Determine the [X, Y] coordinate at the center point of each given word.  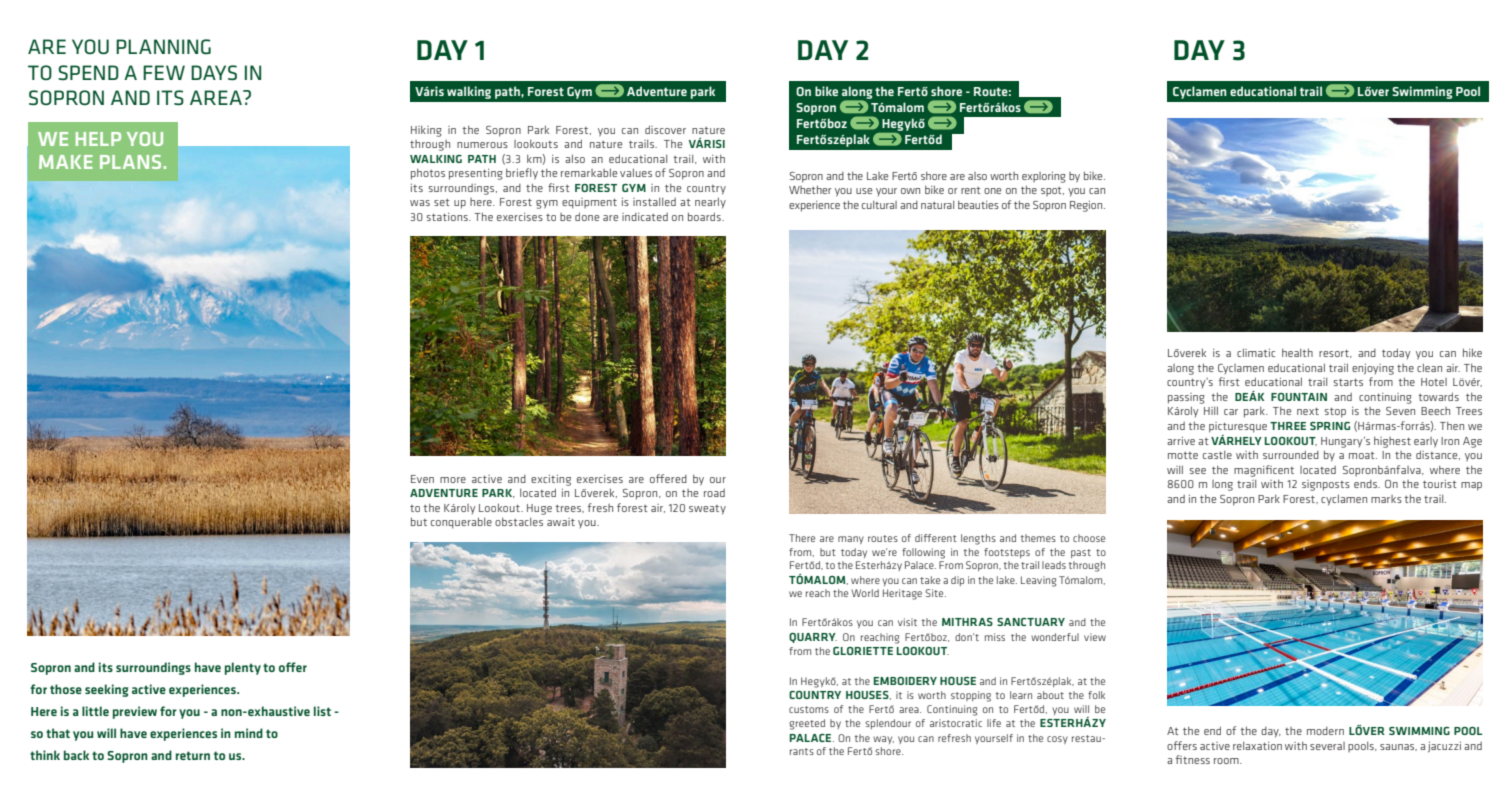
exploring [1044, 177]
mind [249, 733]
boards [705, 216]
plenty [243, 668]
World [865, 593]
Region [1087, 206]
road [714, 493]
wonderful [1055, 637]
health [1297, 352]
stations [448, 217]
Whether [810, 189]
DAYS [214, 73]
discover [665, 129]
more [453, 480]
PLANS [130, 162]
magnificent [1264, 471]
